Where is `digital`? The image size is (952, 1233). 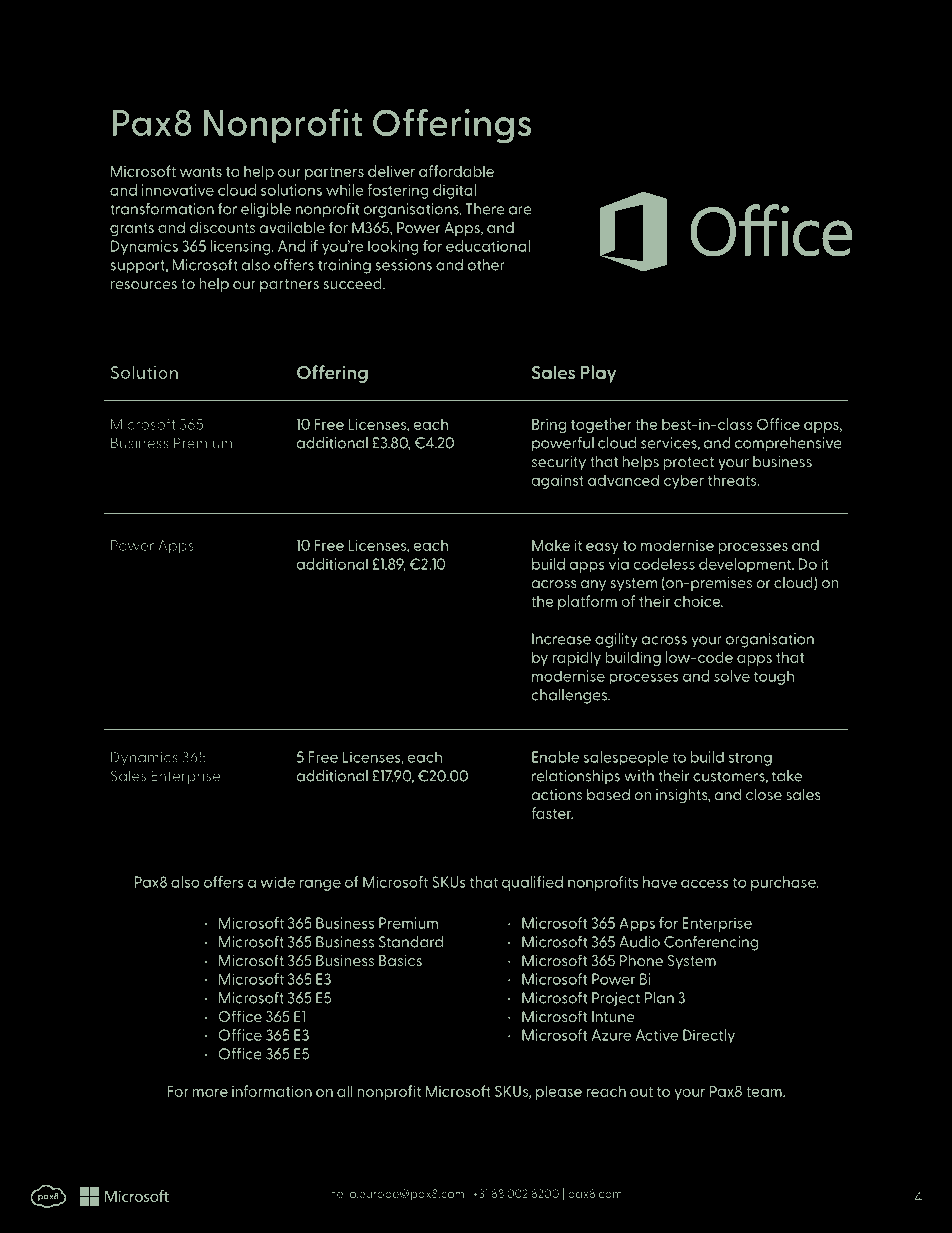 digital is located at coordinates (454, 191).
